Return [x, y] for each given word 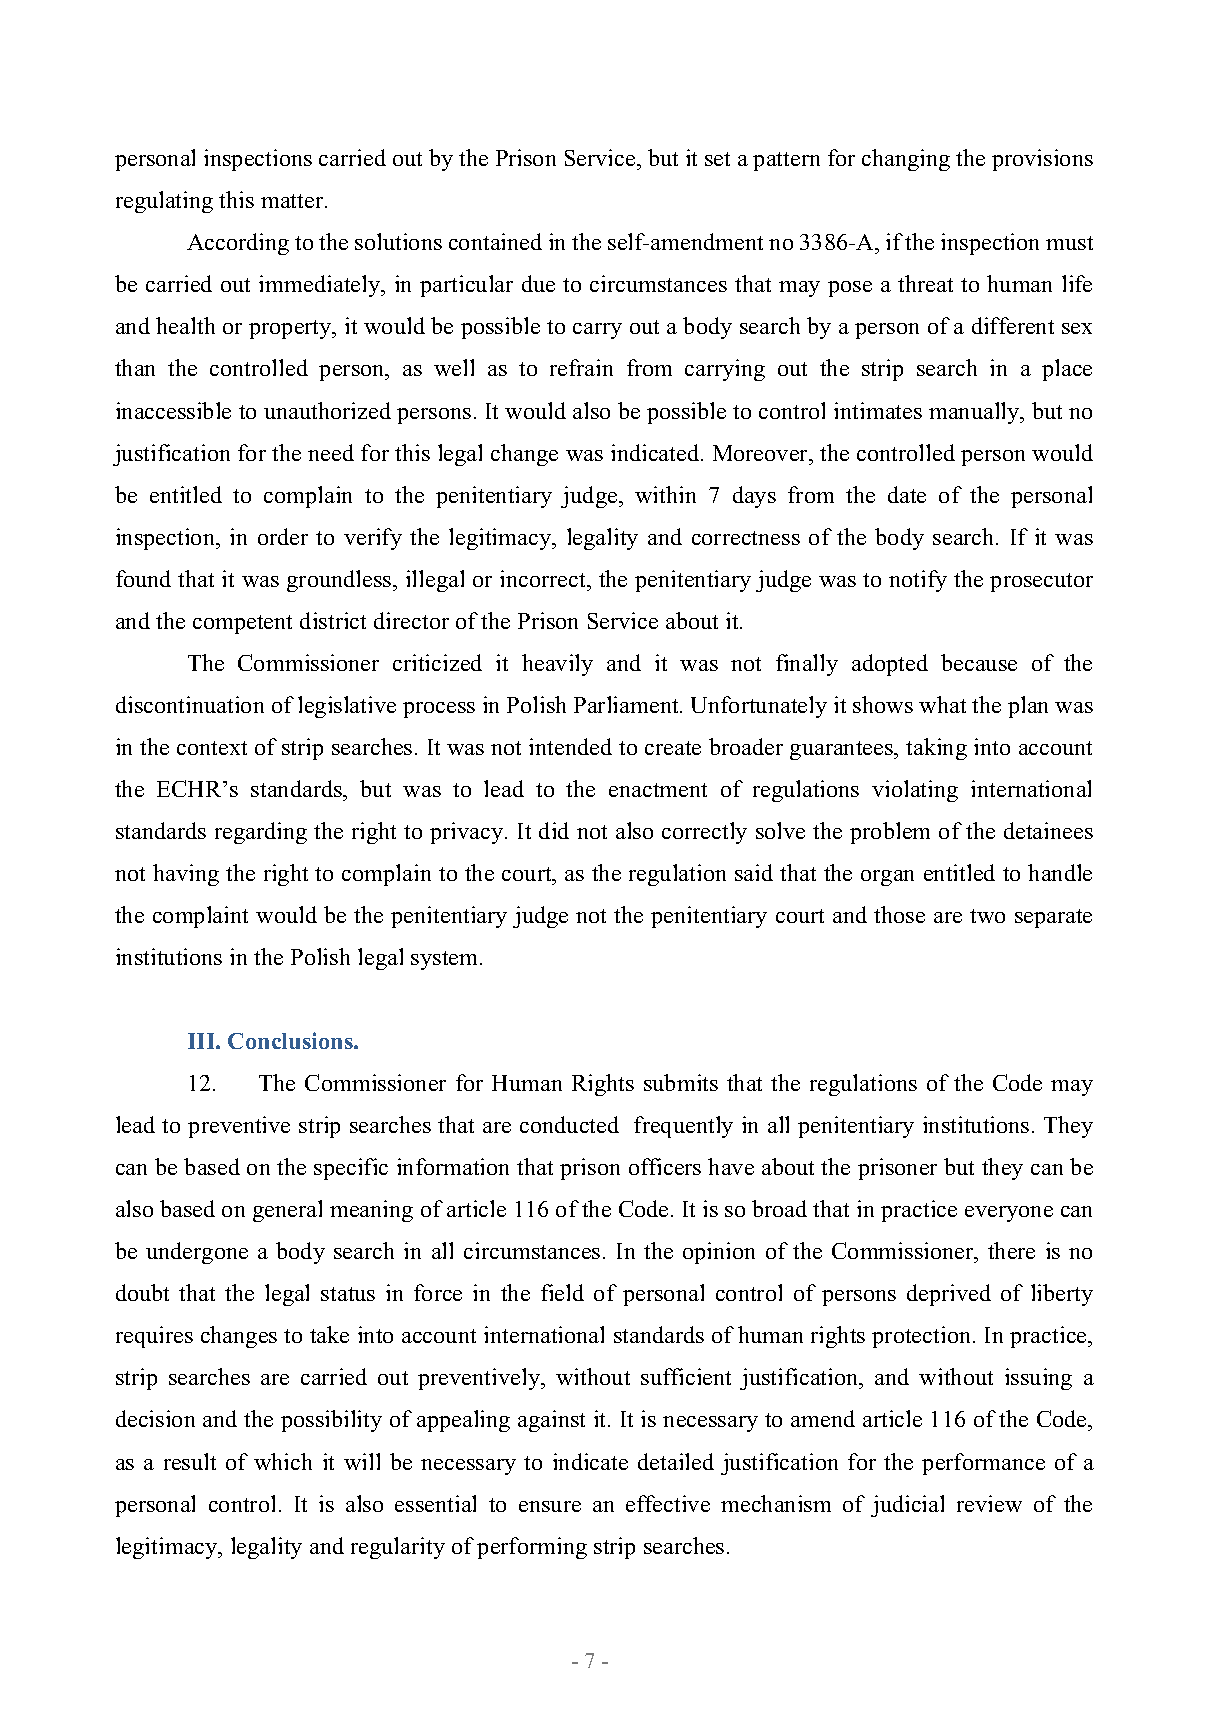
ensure [550, 1506]
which [283, 1461]
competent [242, 624]
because [979, 662]
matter [293, 201]
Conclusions [291, 1040]
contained [495, 241]
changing [906, 160]
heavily [557, 665]
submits [681, 1082]
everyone [1009, 1214]
